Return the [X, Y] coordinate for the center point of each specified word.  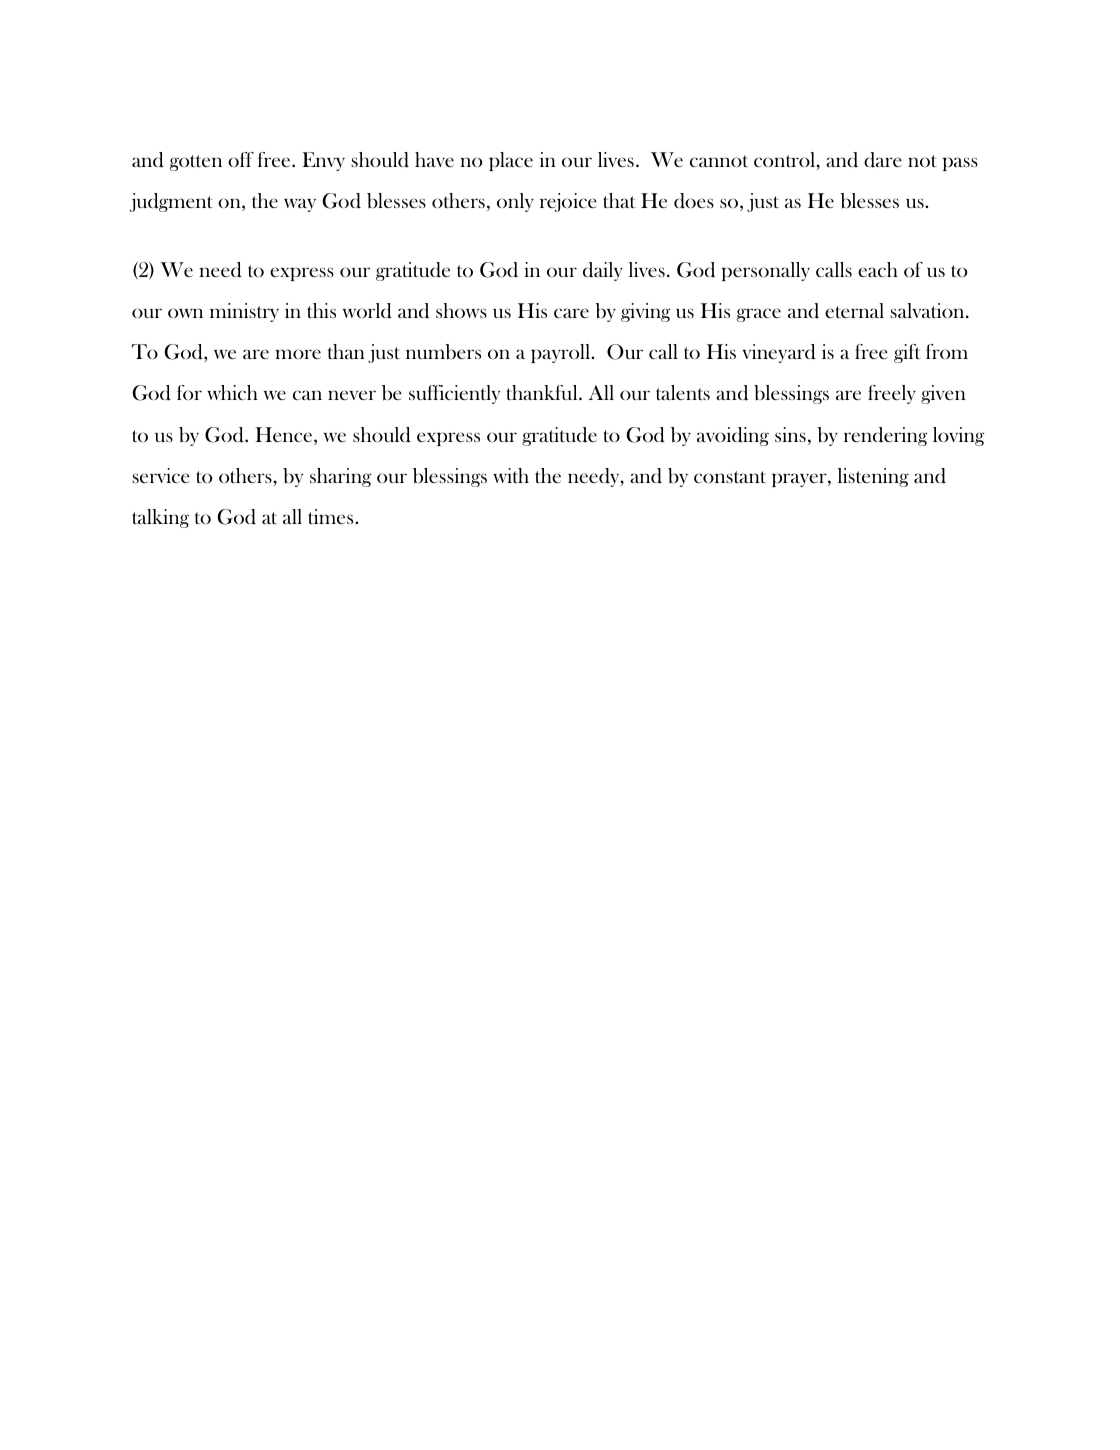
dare [883, 160]
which [232, 392]
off [241, 159]
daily [603, 271]
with [511, 475]
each [878, 269]
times [332, 516]
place [511, 161]
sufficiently [454, 394]
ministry [244, 312]
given [943, 394]
